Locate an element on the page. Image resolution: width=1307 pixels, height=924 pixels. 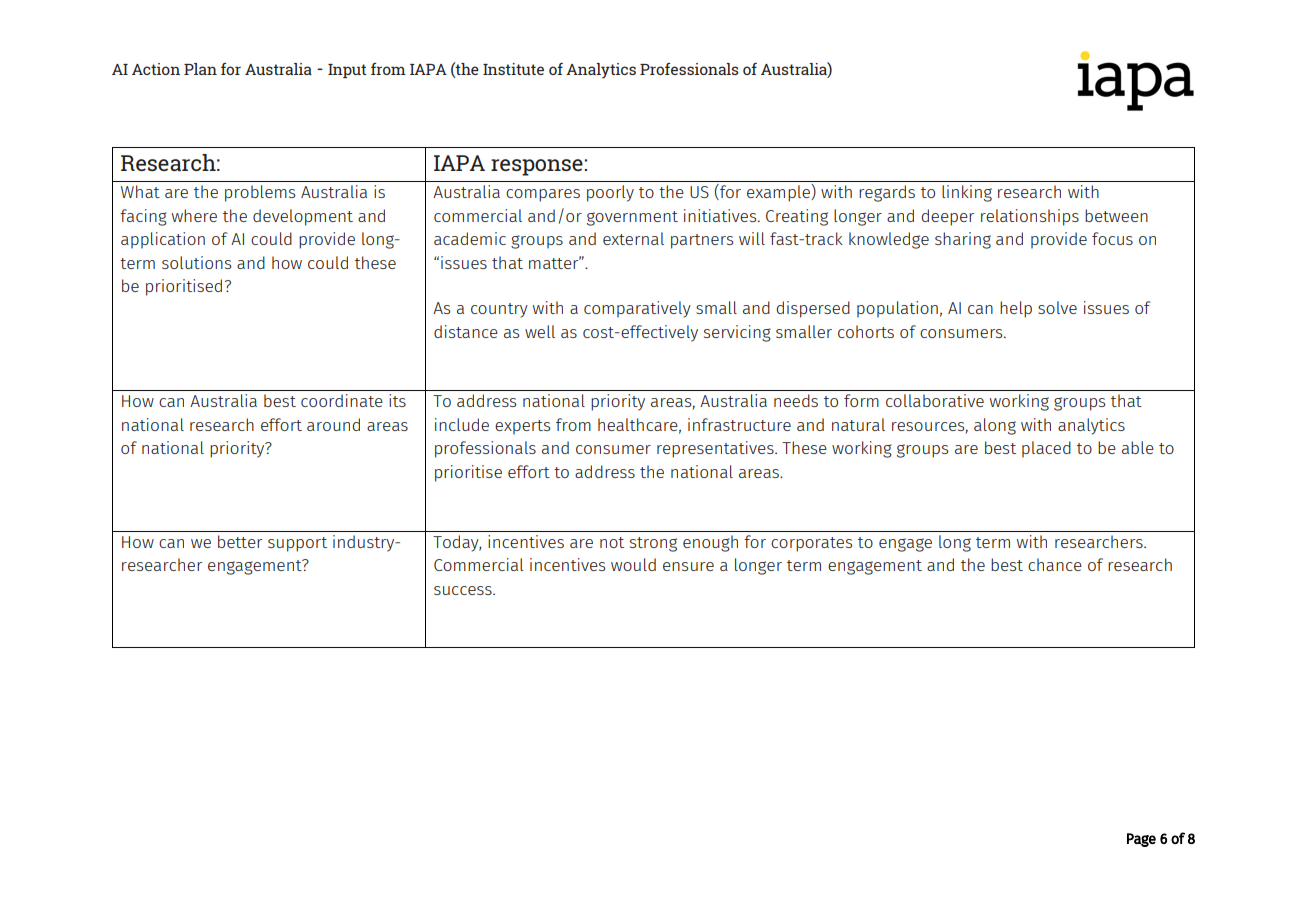
success is located at coordinates (464, 590).
